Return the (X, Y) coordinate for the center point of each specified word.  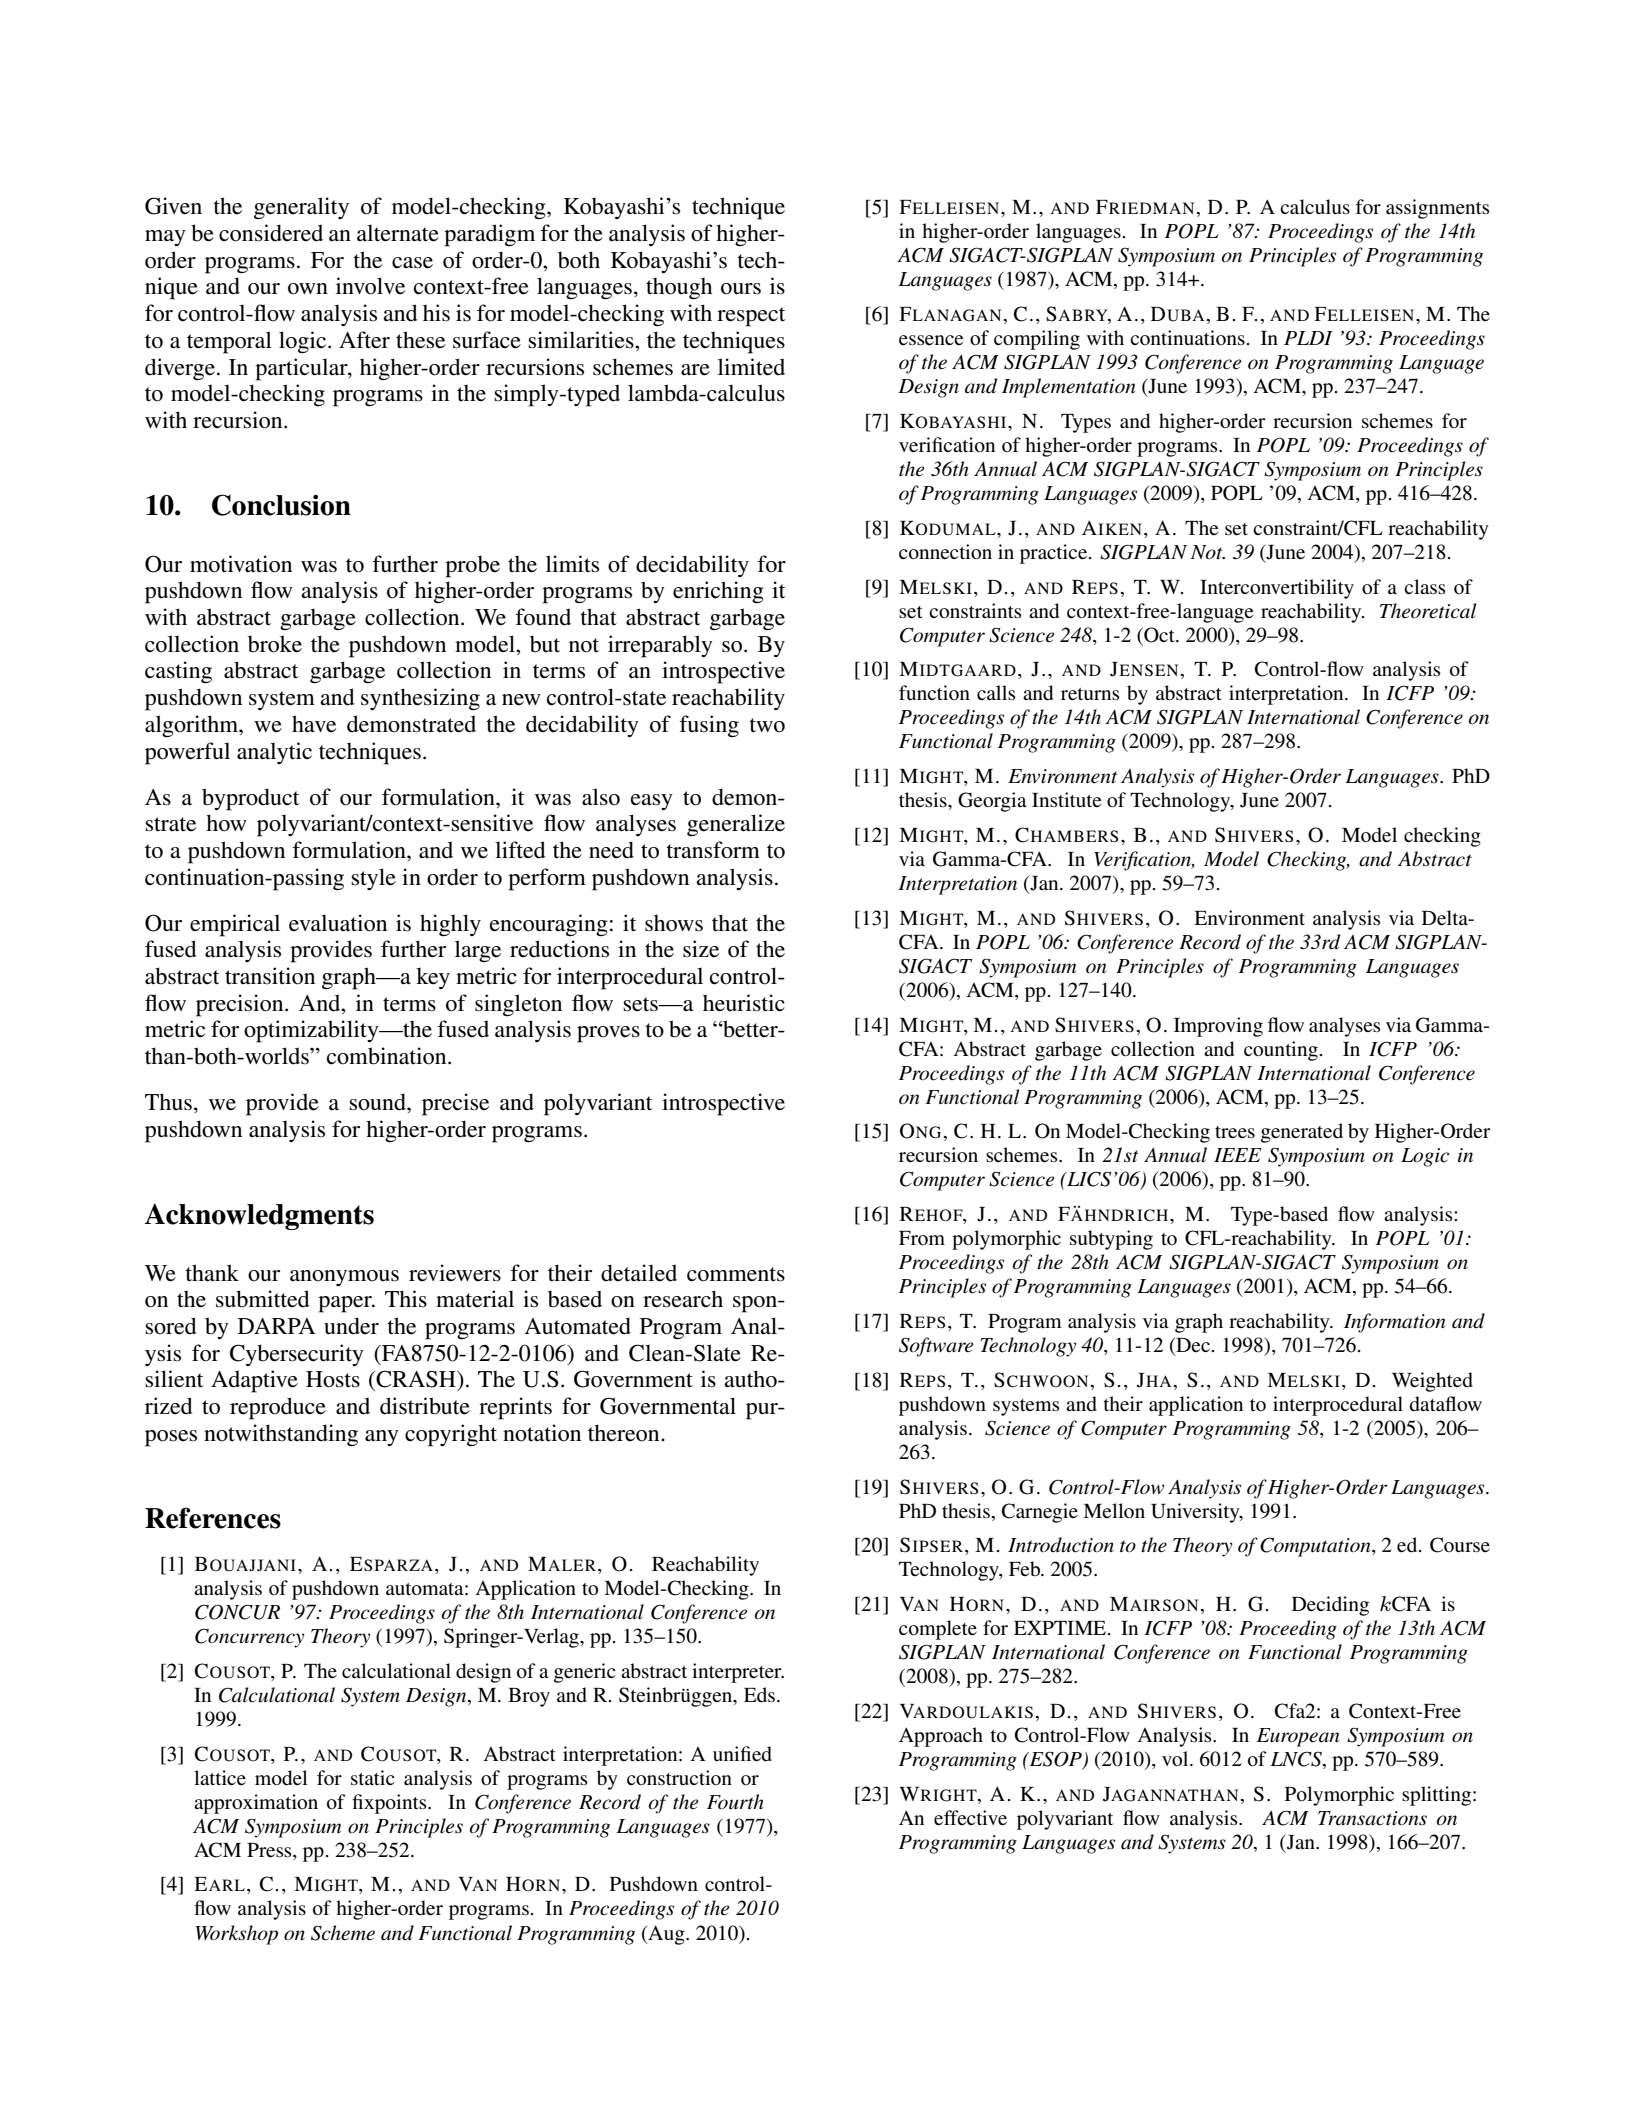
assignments (1438, 209)
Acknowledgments (259, 1216)
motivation (241, 564)
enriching (718, 592)
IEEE (1238, 1155)
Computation (1316, 1547)
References (213, 1518)
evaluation (338, 923)
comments (736, 1274)
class (1425, 587)
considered (271, 233)
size (701, 949)
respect (751, 317)
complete (938, 1630)
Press (270, 1850)
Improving (1218, 1027)
